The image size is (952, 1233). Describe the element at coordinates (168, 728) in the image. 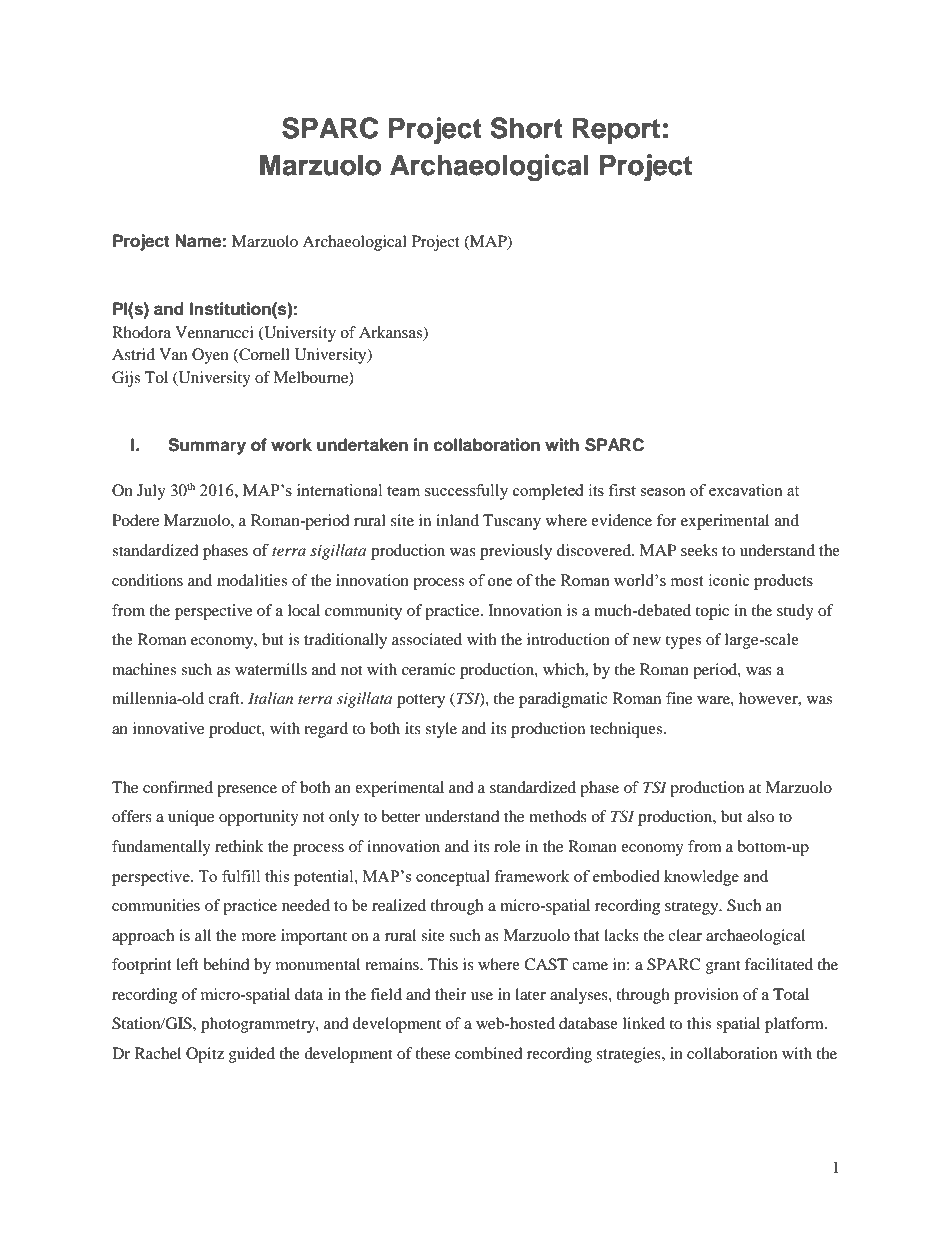

I see `innovative` at that location.
